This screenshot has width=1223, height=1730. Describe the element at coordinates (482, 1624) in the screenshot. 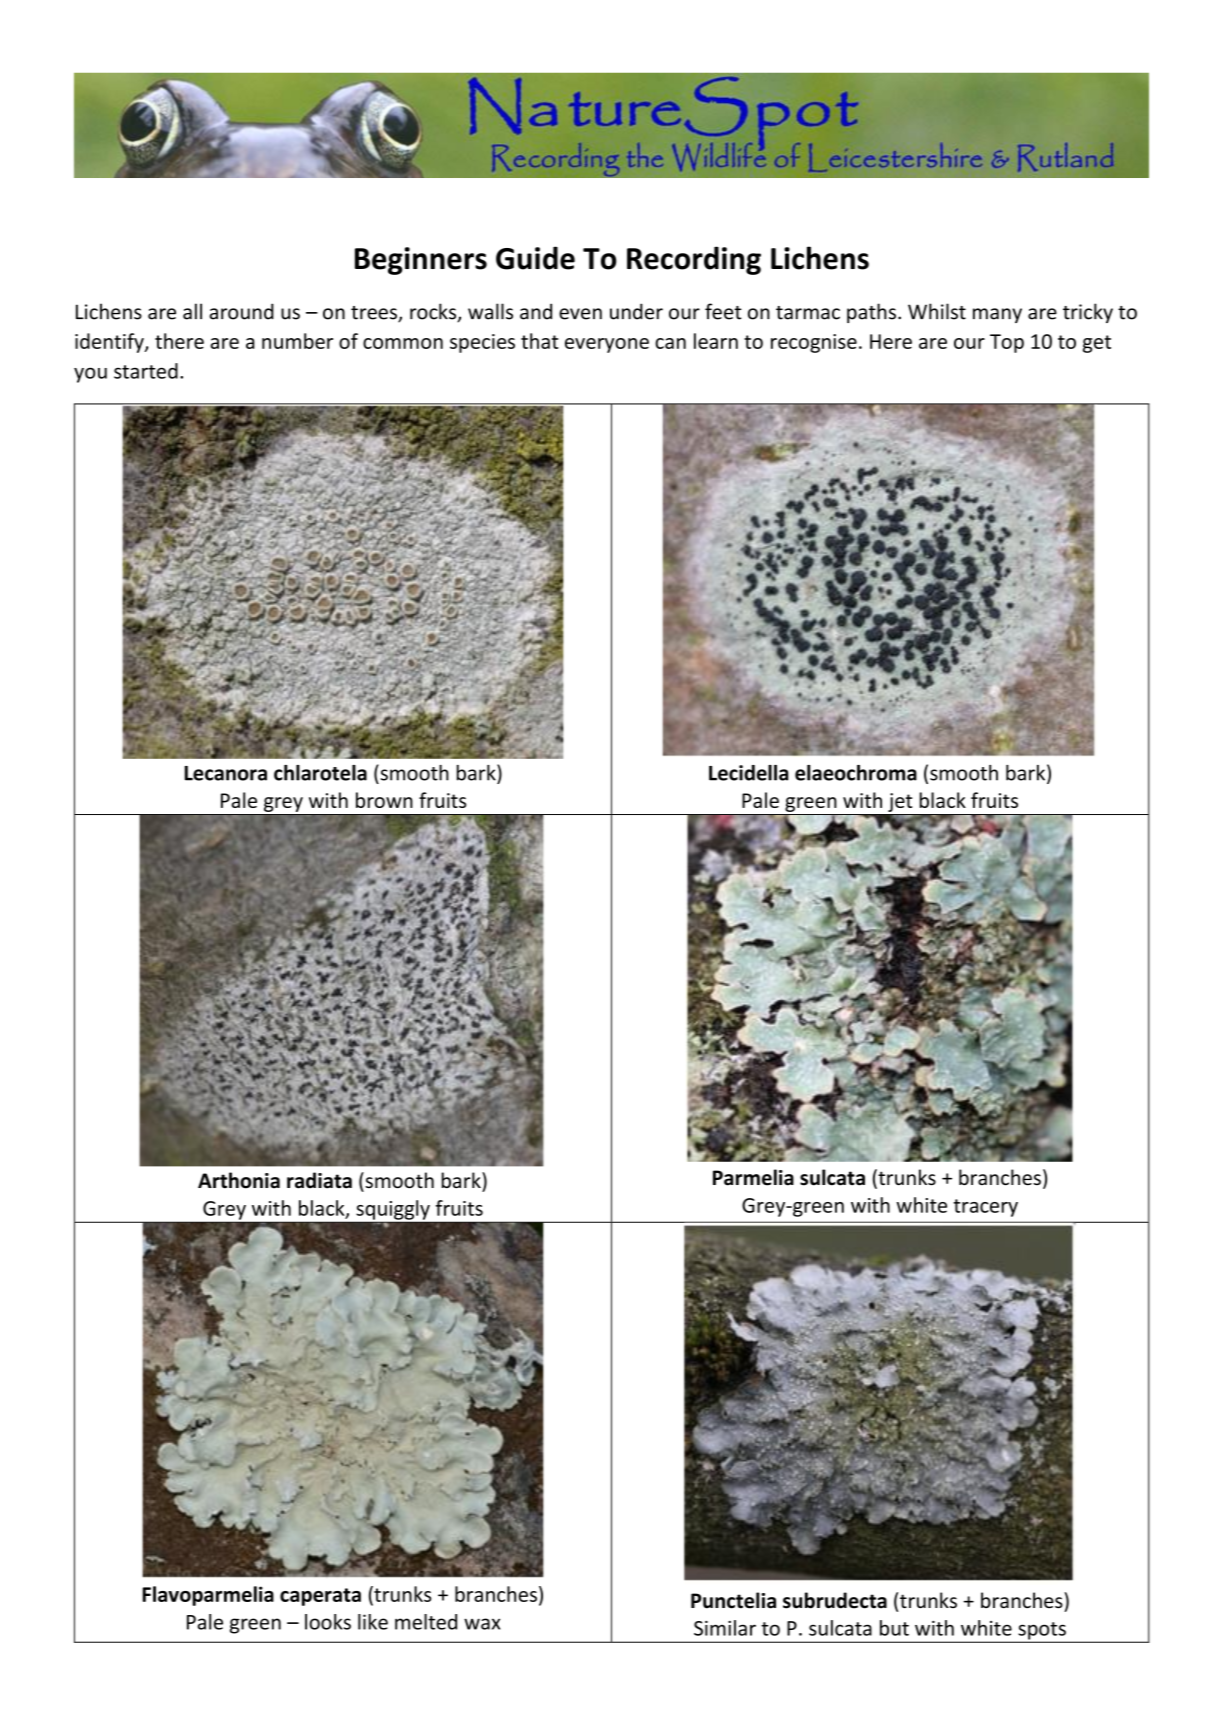

I see `wax` at that location.
